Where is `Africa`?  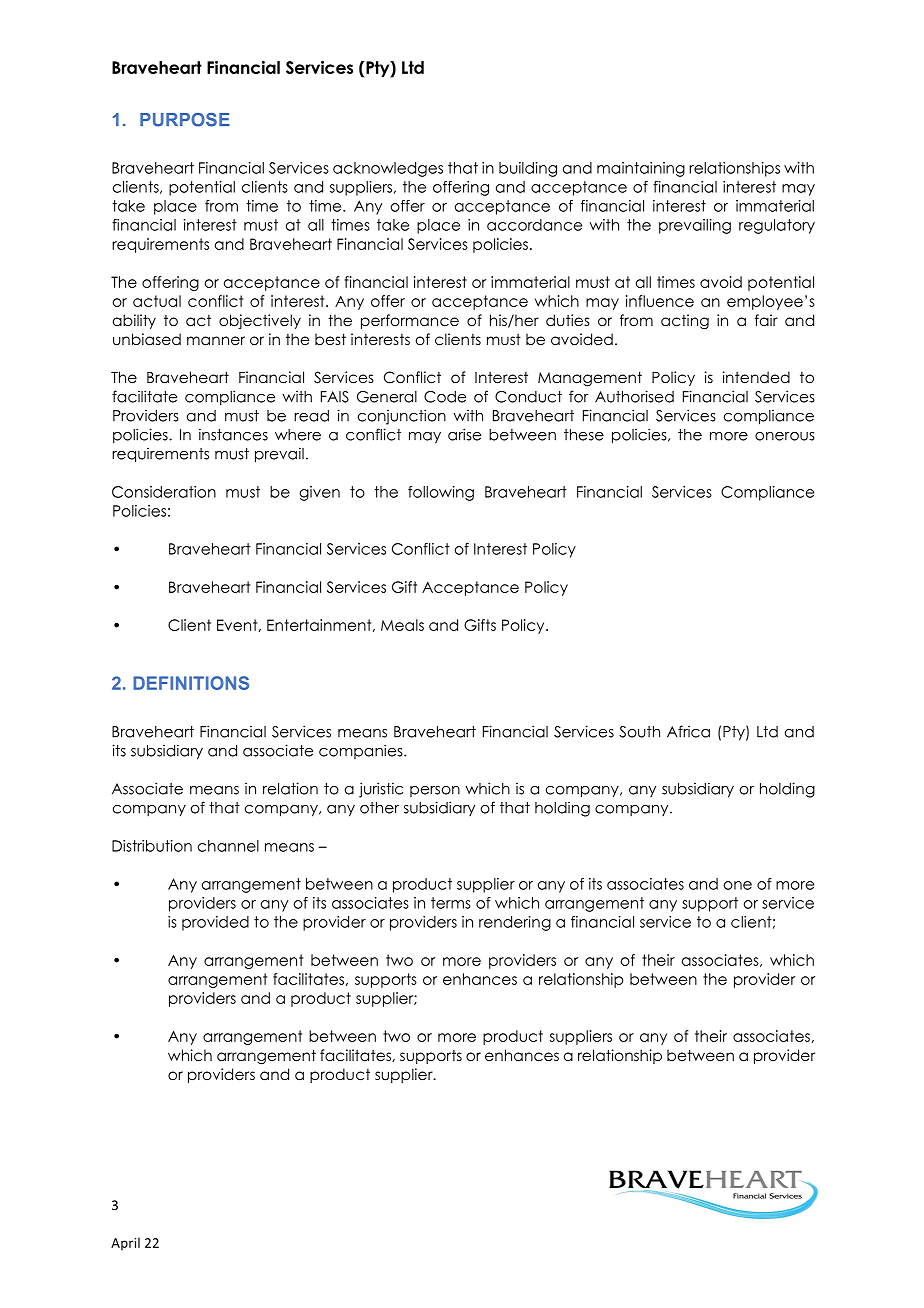 Africa is located at coordinates (688, 731).
